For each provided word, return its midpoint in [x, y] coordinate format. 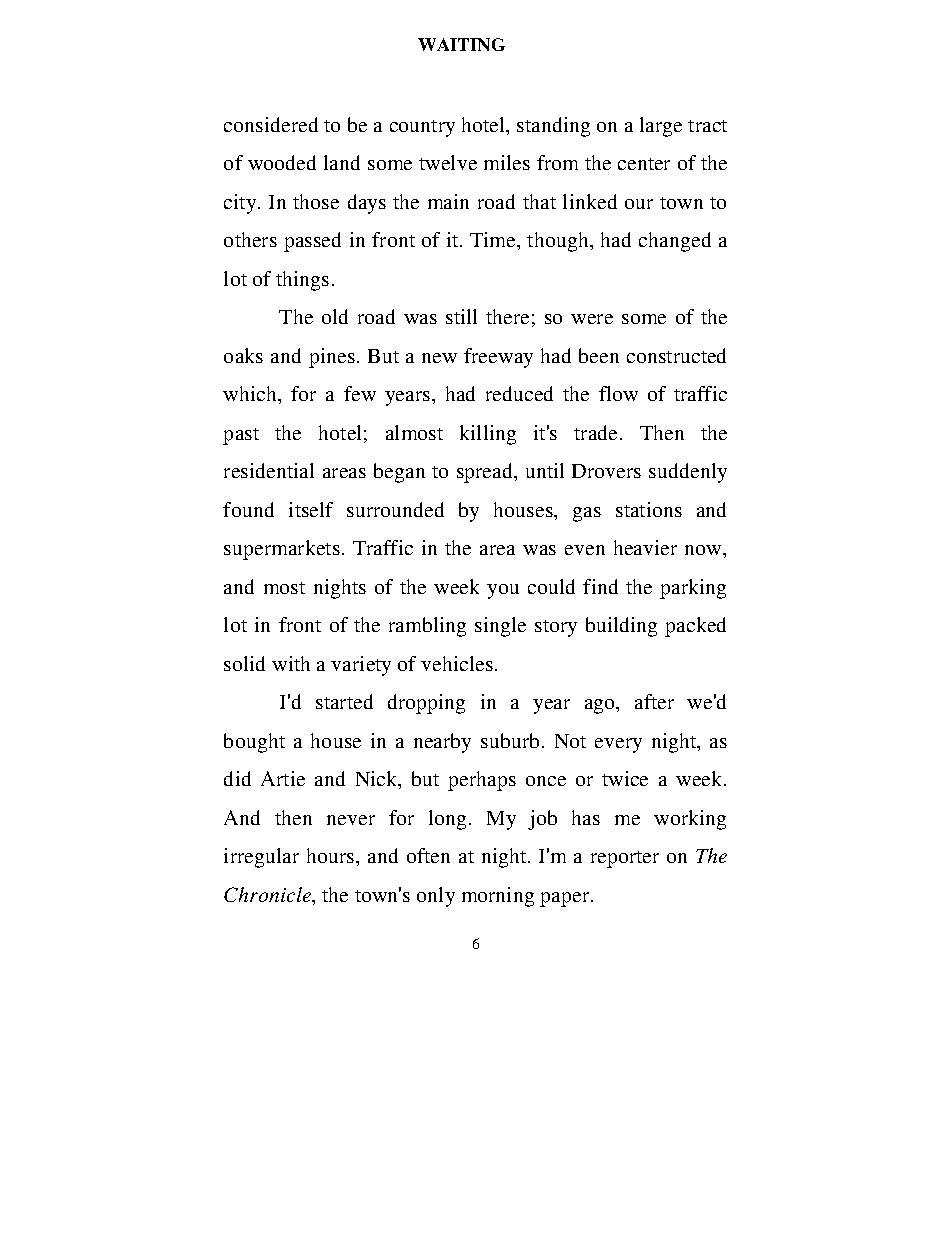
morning [498, 897]
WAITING [461, 44]
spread [486, 473]
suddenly [688, 473]
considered [271, 124]
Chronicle [269, 896]
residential [269, 470]
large [661, 127]
